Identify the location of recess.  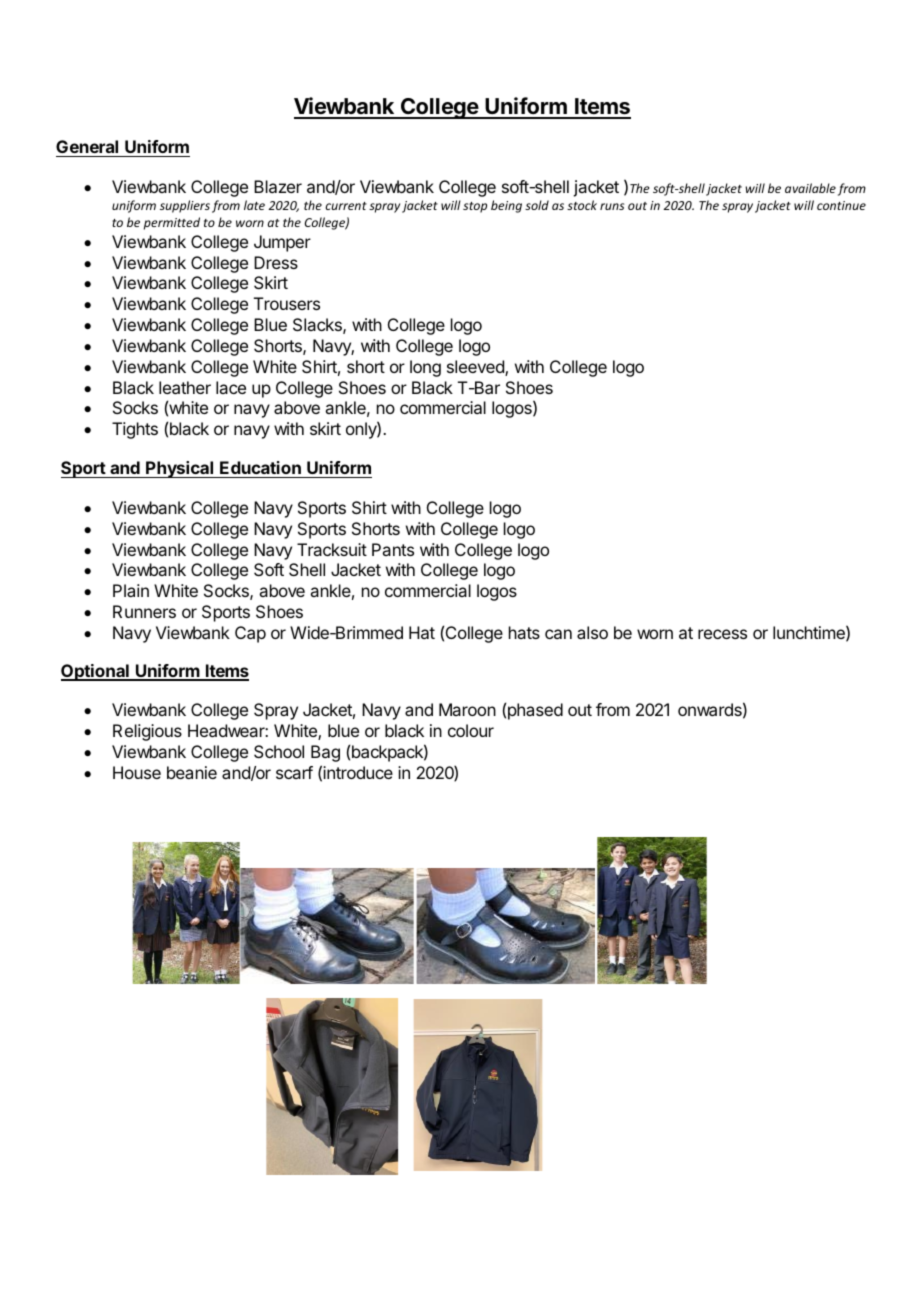
(722, 634).
